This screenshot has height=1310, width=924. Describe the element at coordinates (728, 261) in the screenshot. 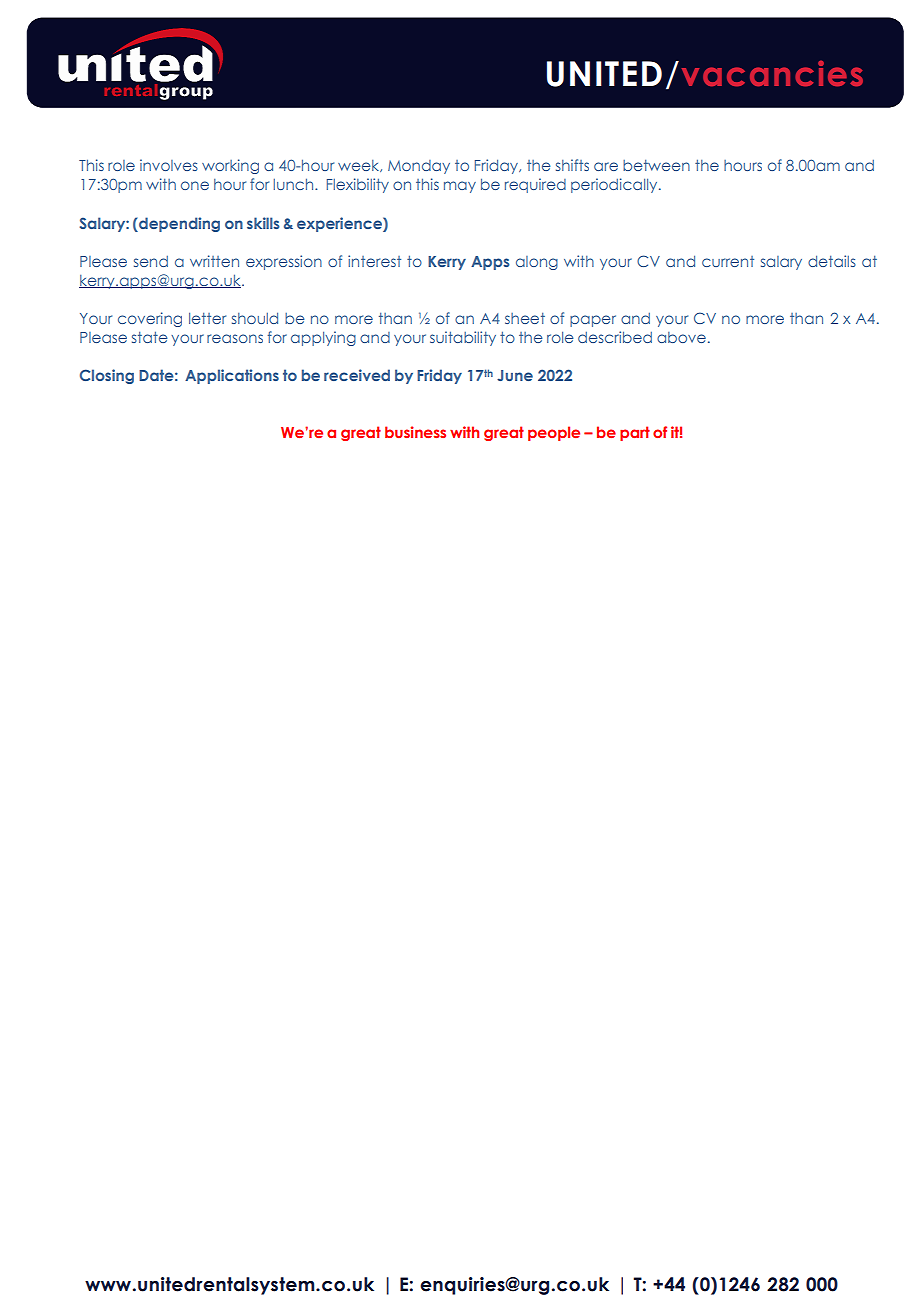

I see `current` at that location.
